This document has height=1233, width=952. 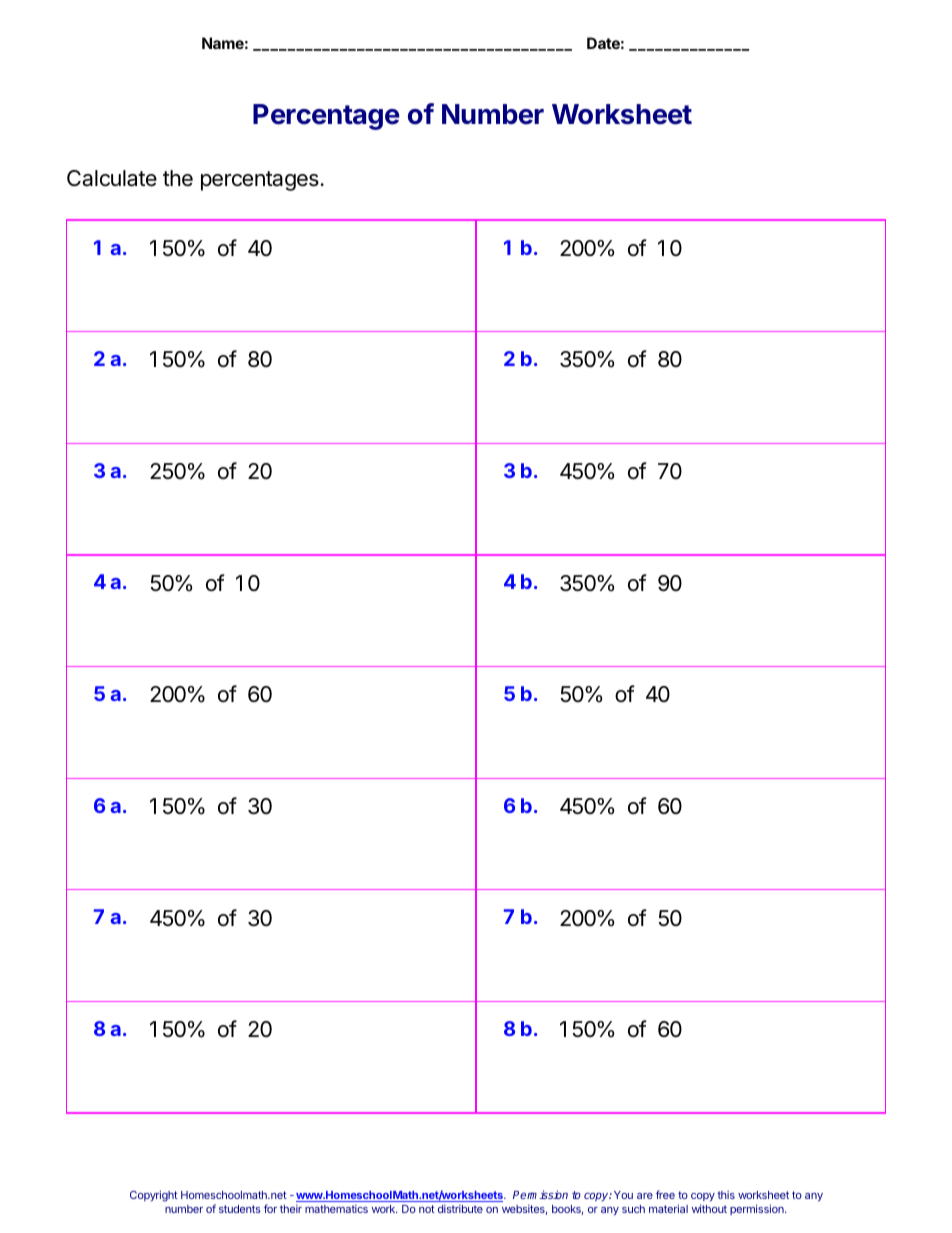 I want to click on are, so click(x=645, y=1196).
